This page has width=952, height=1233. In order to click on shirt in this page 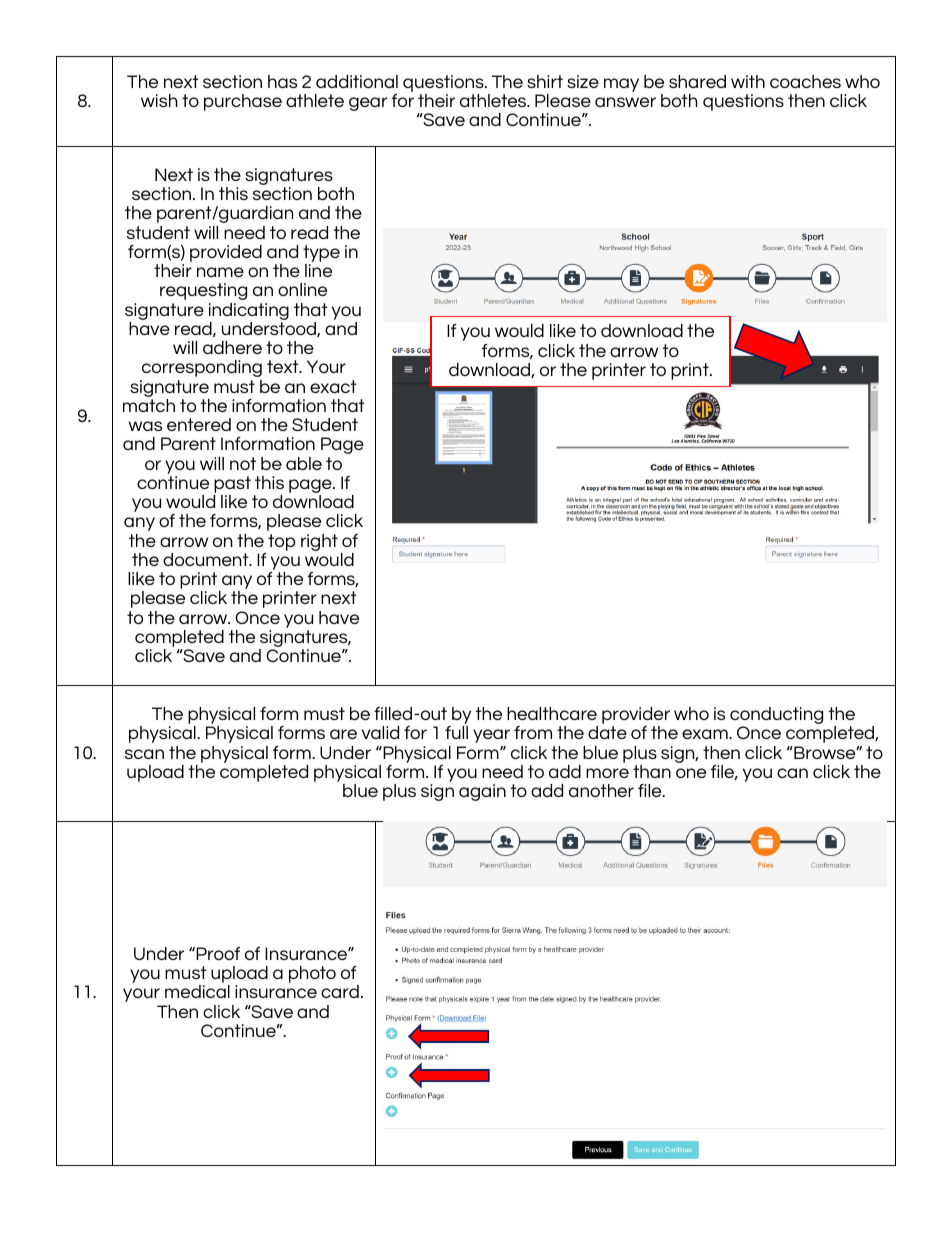, I will do `click(545, 81)`.
